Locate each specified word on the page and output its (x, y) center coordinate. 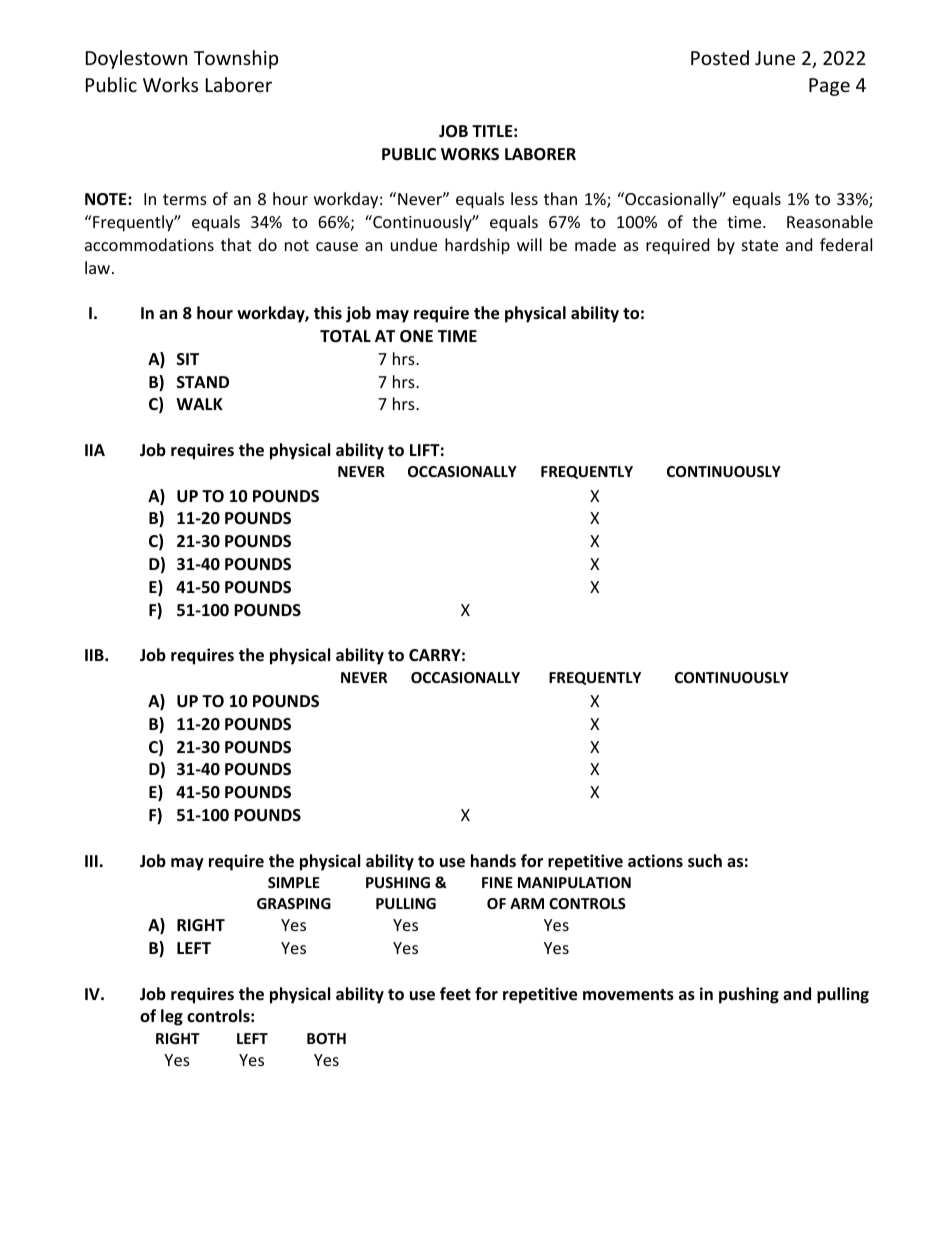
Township (236, 59)
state (760, 245)
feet (455, 994)
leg (172, 1017)
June (775, 58)
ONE (416, 336)
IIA (95, 450)
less (524, 198)
